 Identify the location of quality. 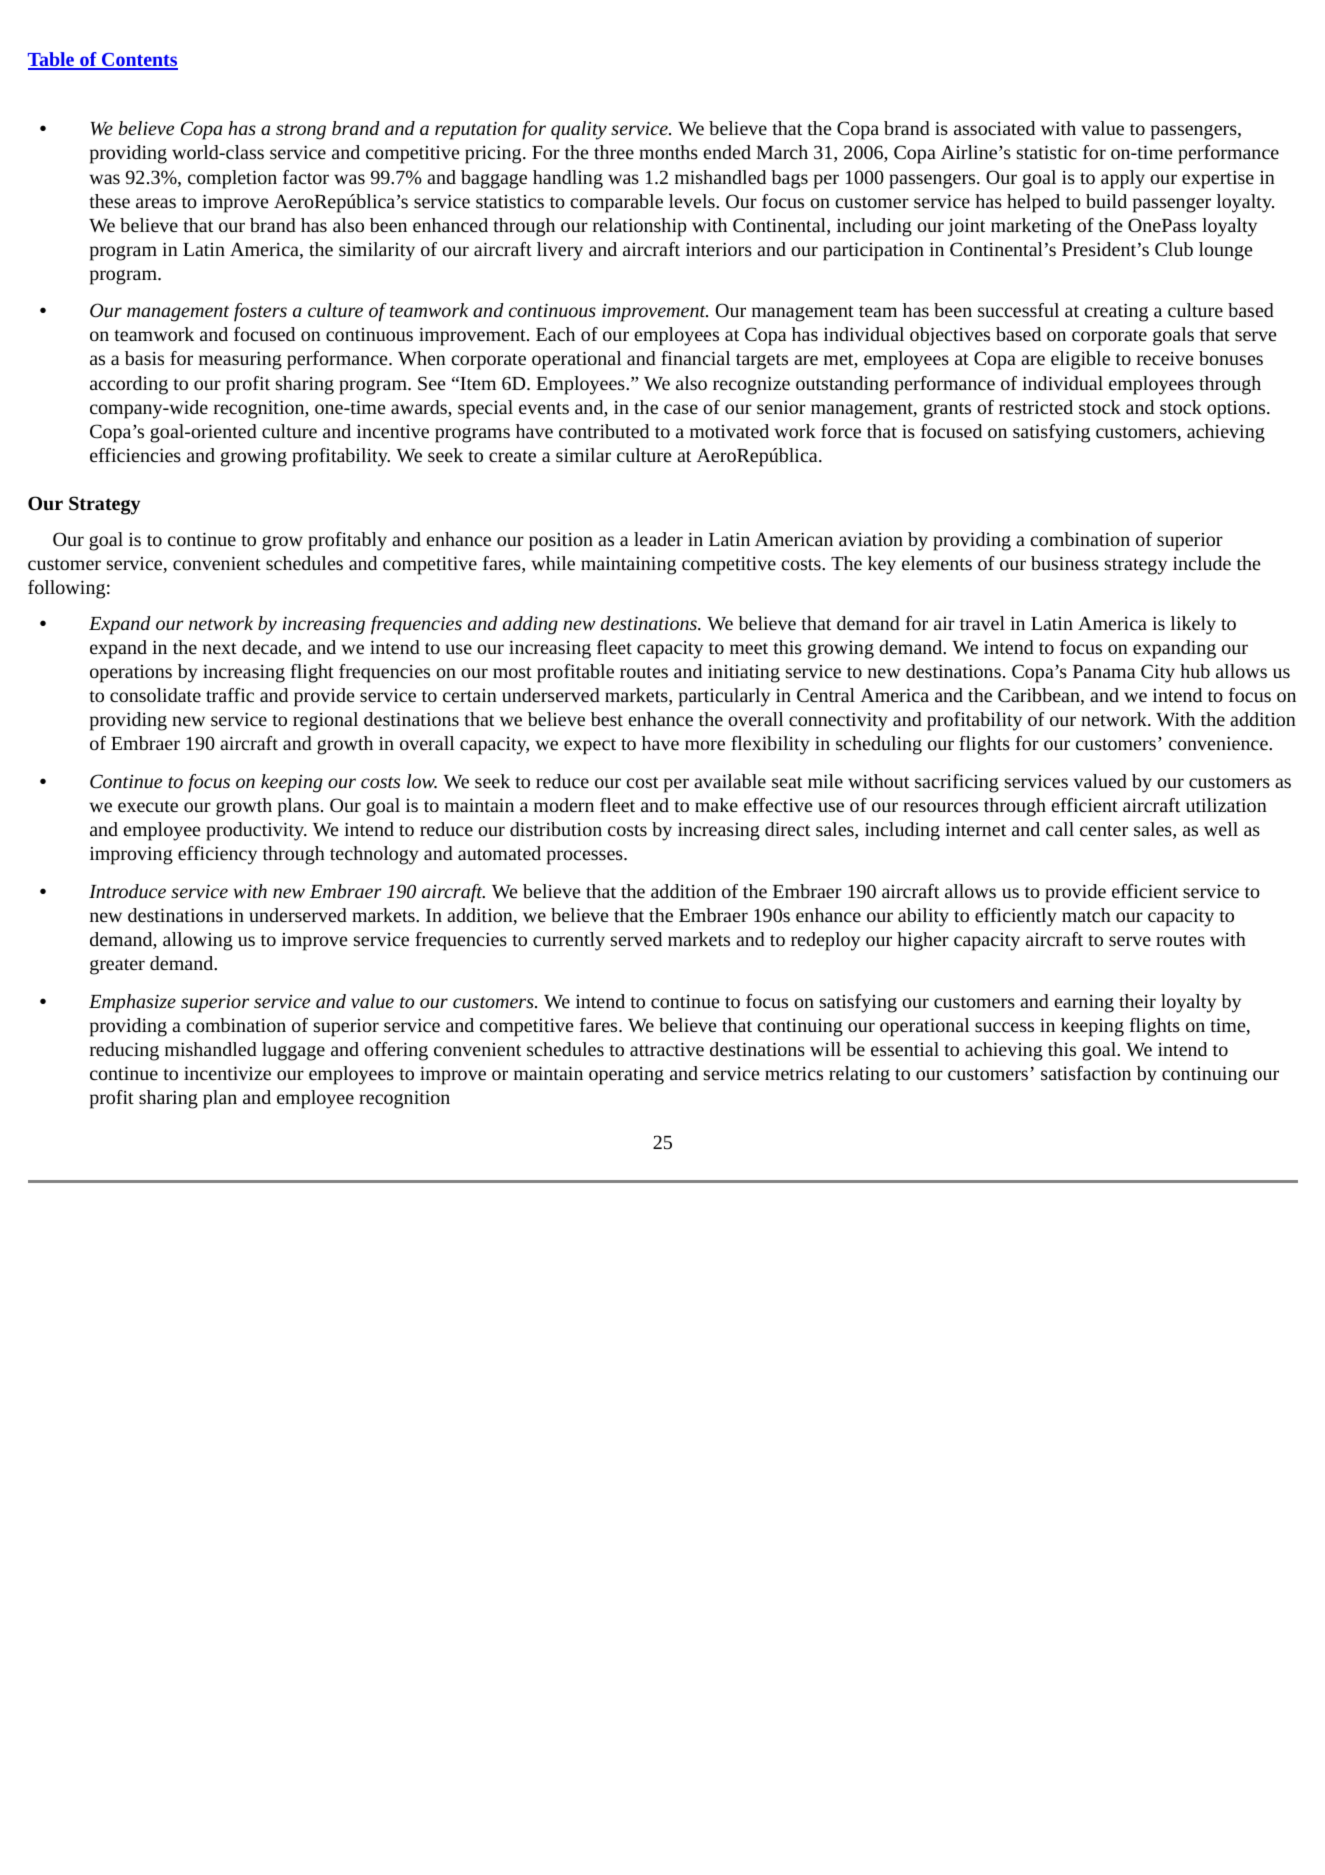
(579, 130).
